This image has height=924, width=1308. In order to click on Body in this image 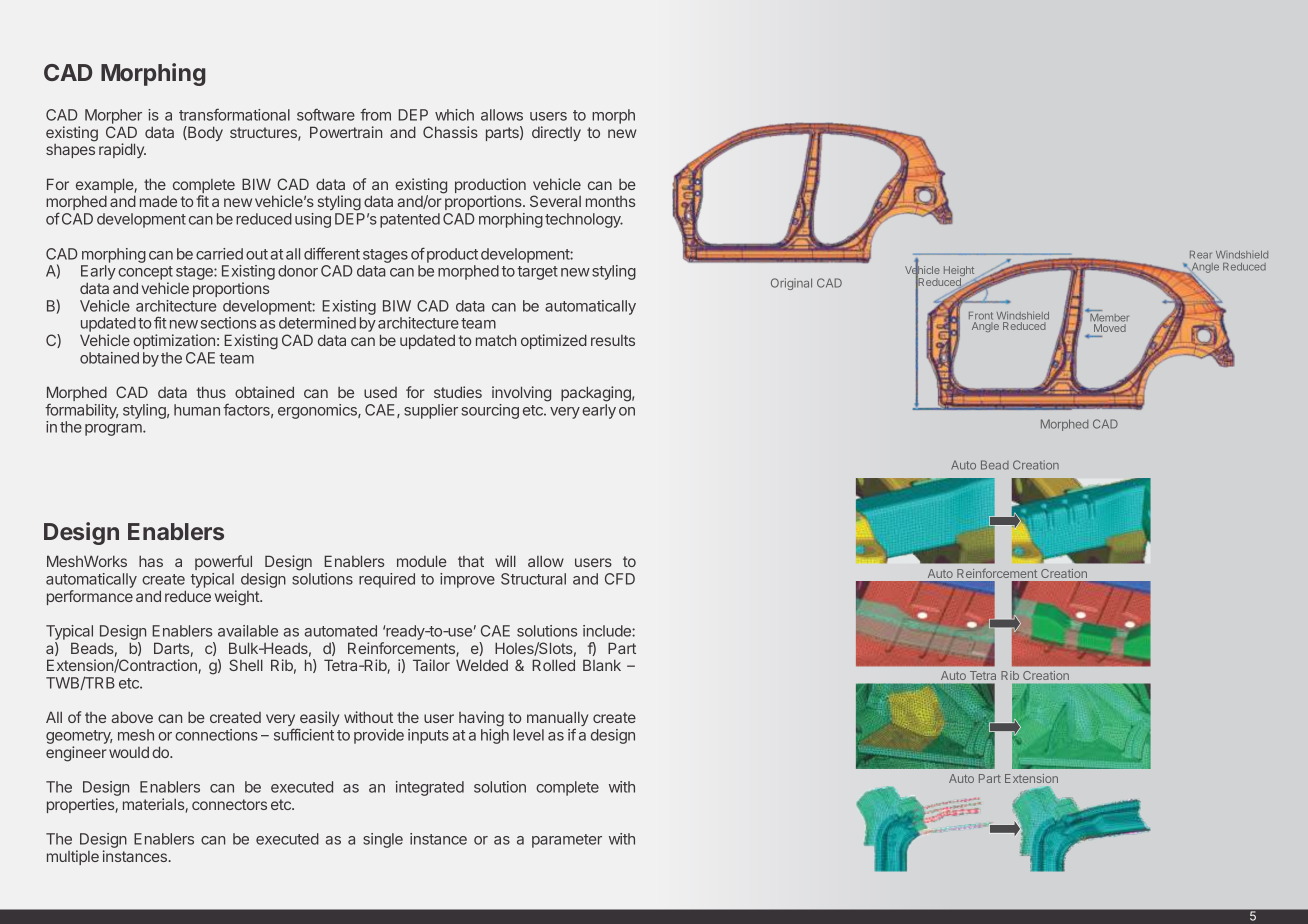, I will do `click(204, 133)`.
